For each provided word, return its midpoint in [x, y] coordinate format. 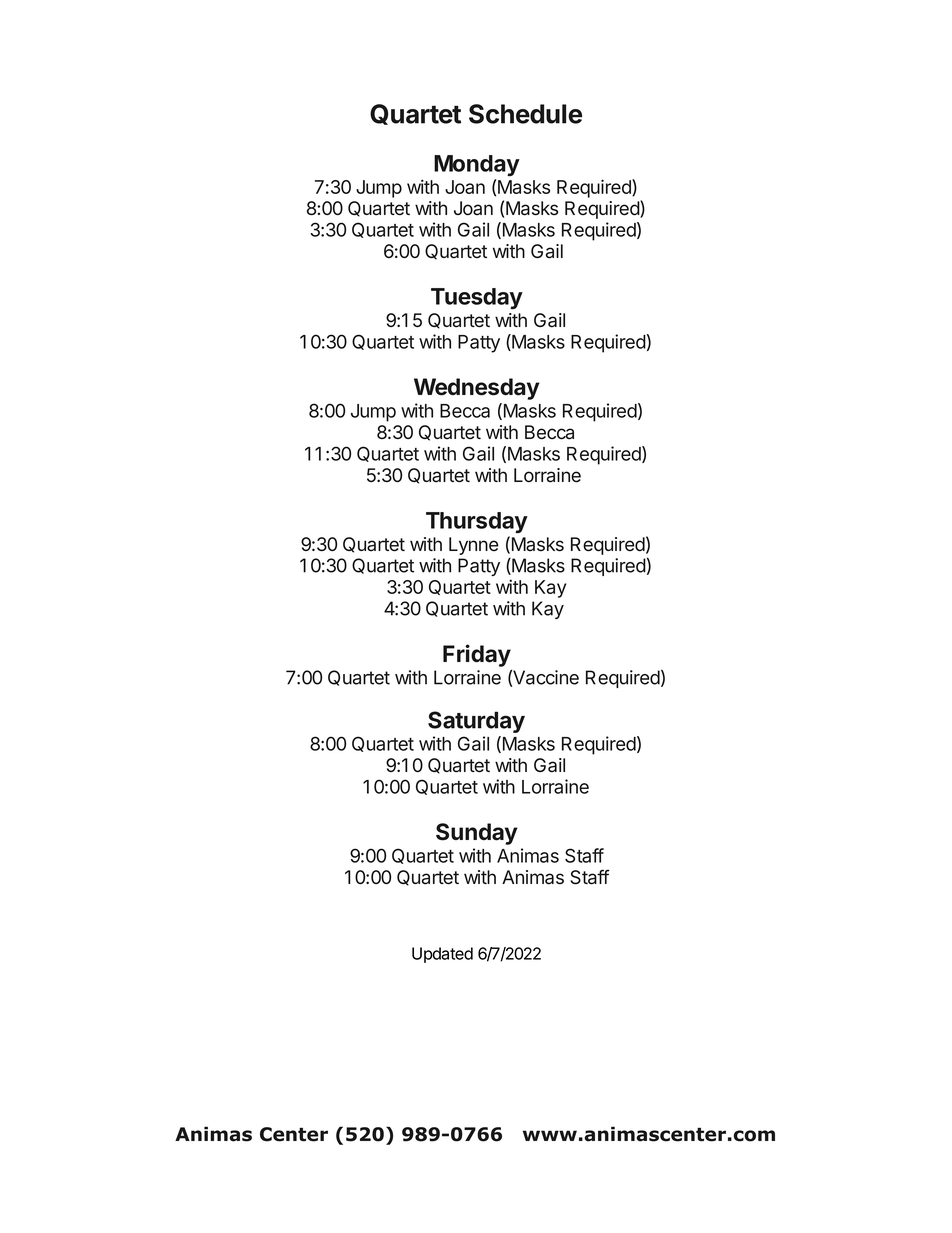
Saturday [476, 722]
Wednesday [477, 389]
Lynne [474, 546]
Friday [477, 655]
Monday [477, 165]
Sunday [477, 834]
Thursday [477, 522]
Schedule [525, 114]
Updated [442, 955]
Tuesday [477, 298]
